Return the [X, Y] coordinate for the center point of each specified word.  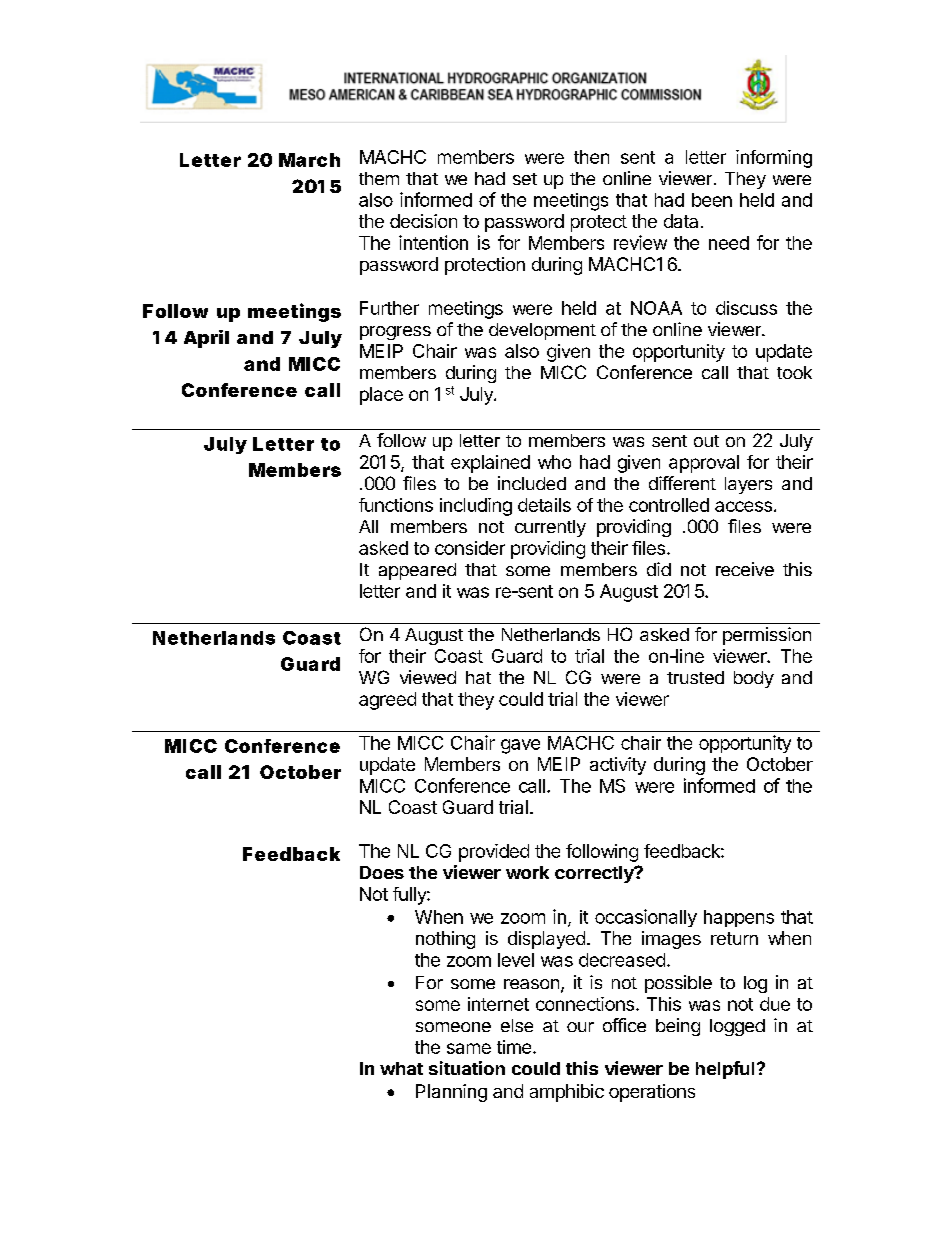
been [712, 200]
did [659, 569]
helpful [725, 1070]
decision [423, 221]
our [580, 1027]
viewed [428, 677]
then [591, 157]
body [754, 679]
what [401, 1068]
